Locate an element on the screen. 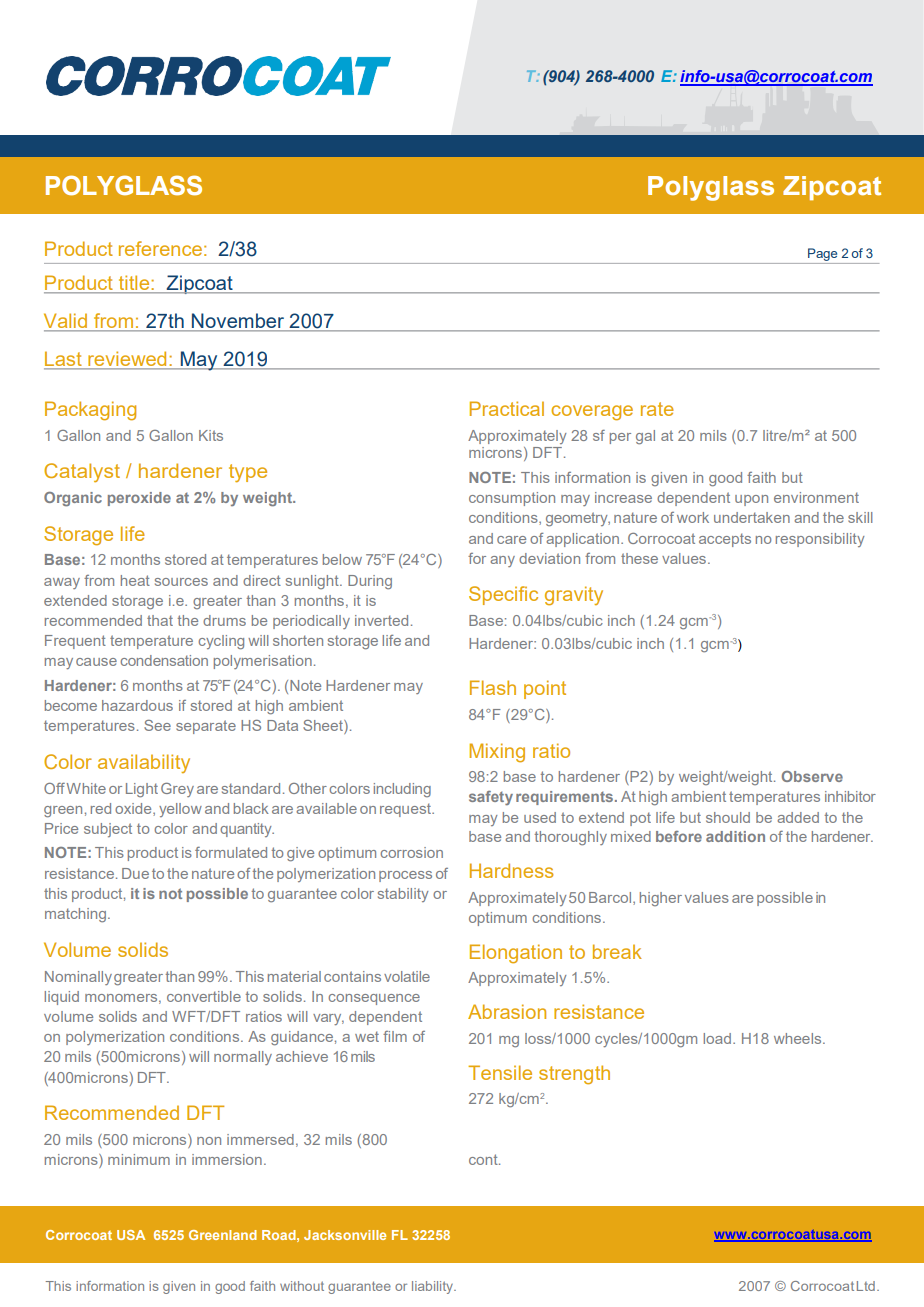 Image resolution: width=924 pixels, height=1307 pixels. Abrasion is located at coordinates (507, 1011).
